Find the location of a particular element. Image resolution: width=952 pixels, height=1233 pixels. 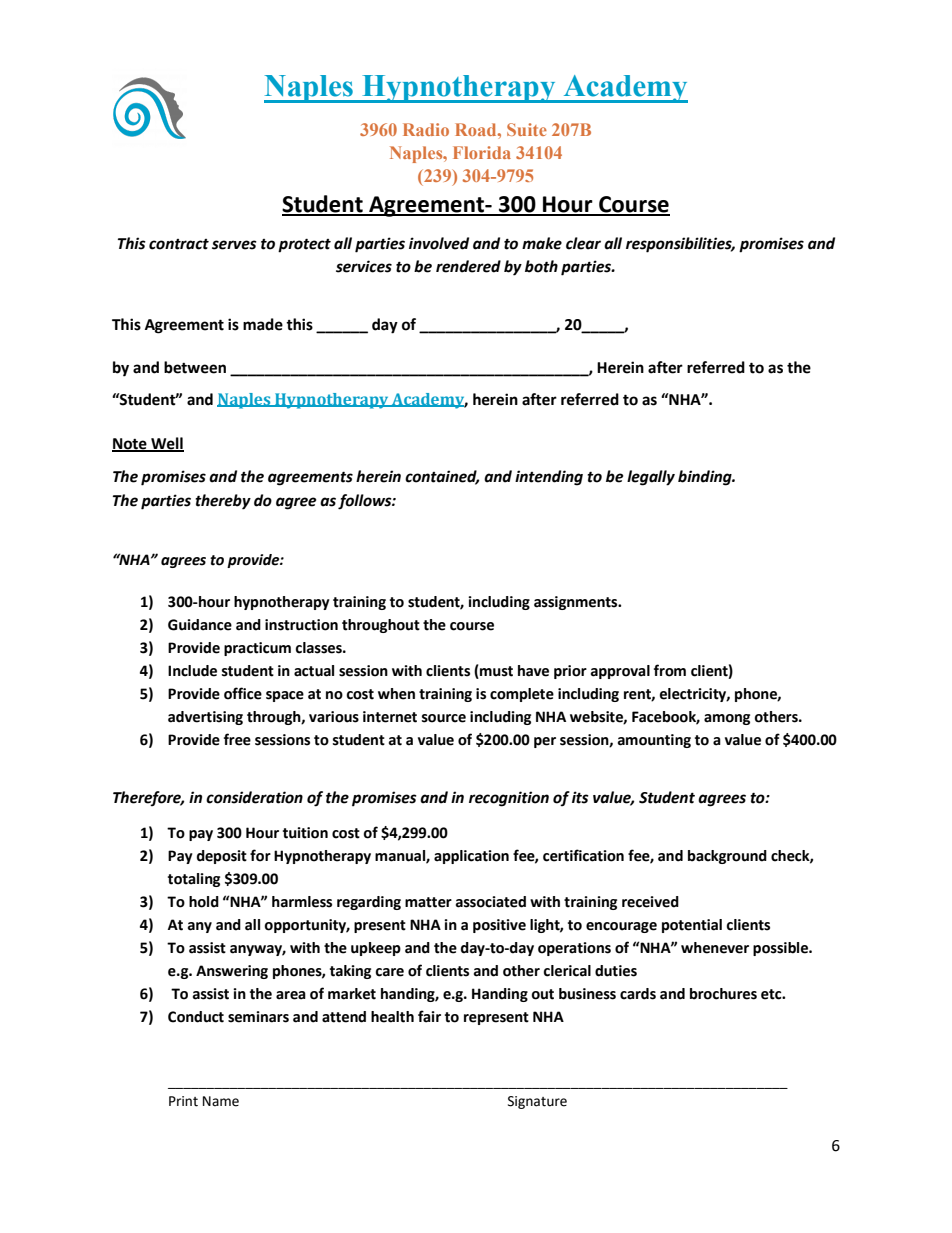

contract is located at coordinates (179, 244).
